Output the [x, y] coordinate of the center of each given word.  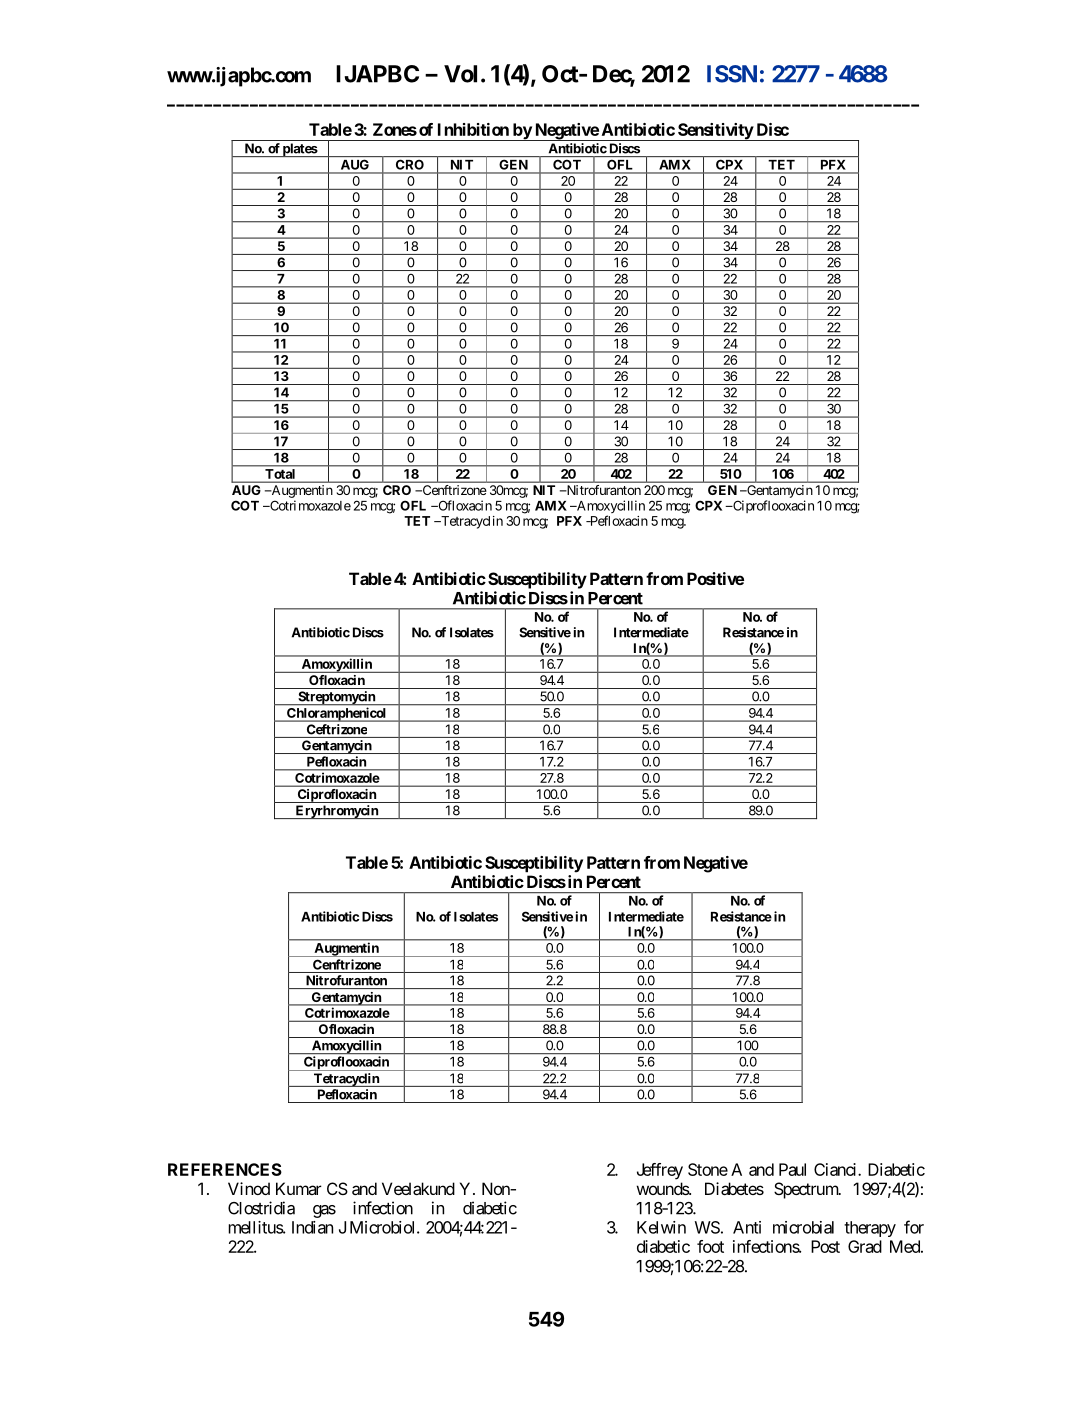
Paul [792, 1169]
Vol [460, 74]
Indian [312, 1227]
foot [710, 1246]
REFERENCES [225, 1169]
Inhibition [473, 129]
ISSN [732, 74]
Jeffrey [660, 1171]
